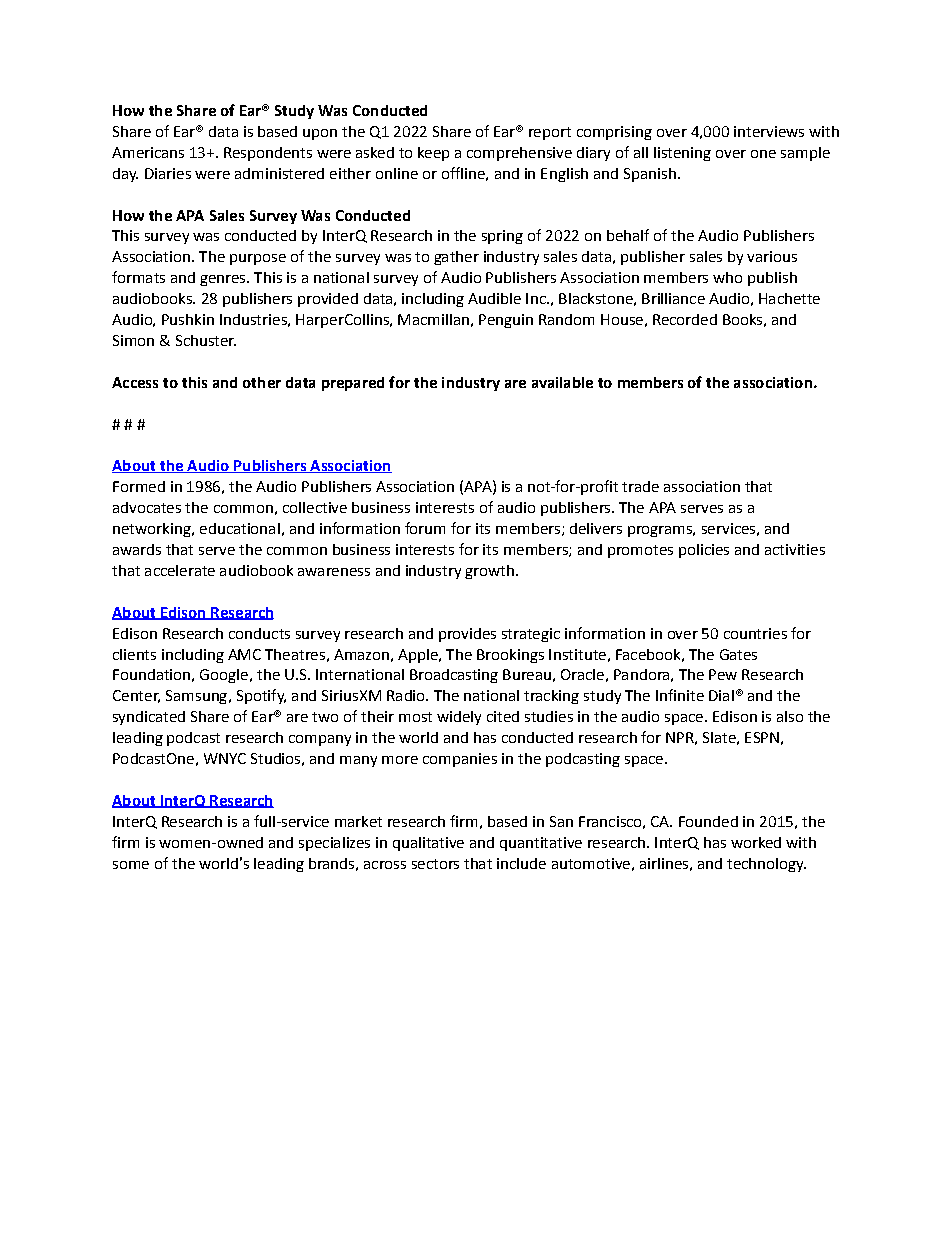  Describe the element at coordinates (147, 507) in the image. I see `advocates` at that location.
